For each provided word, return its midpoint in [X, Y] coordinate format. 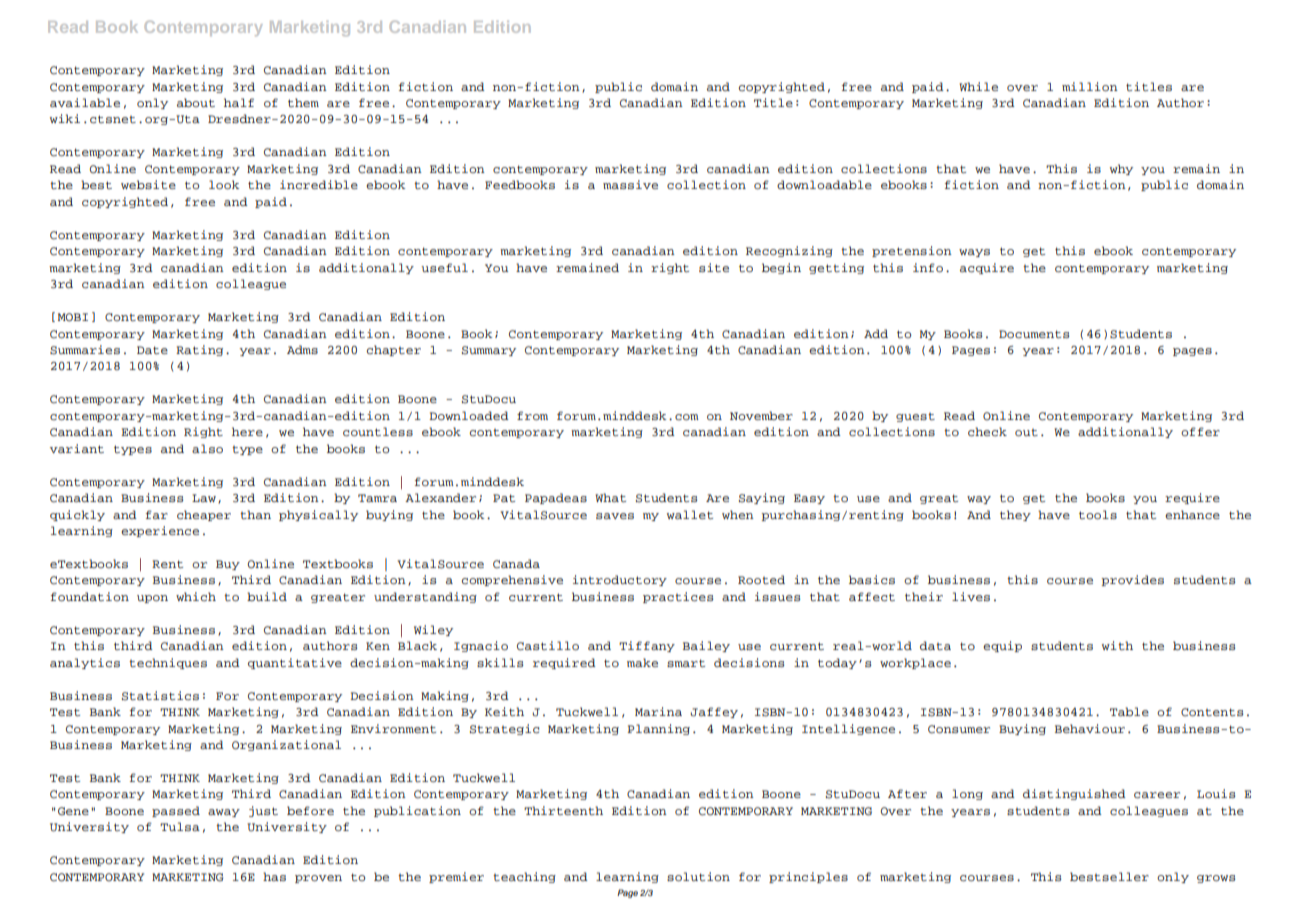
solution [698, 876]
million [1090, 86]
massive [630, 184]
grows [1216, 879]
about [196, 102]
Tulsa [180, 826]
